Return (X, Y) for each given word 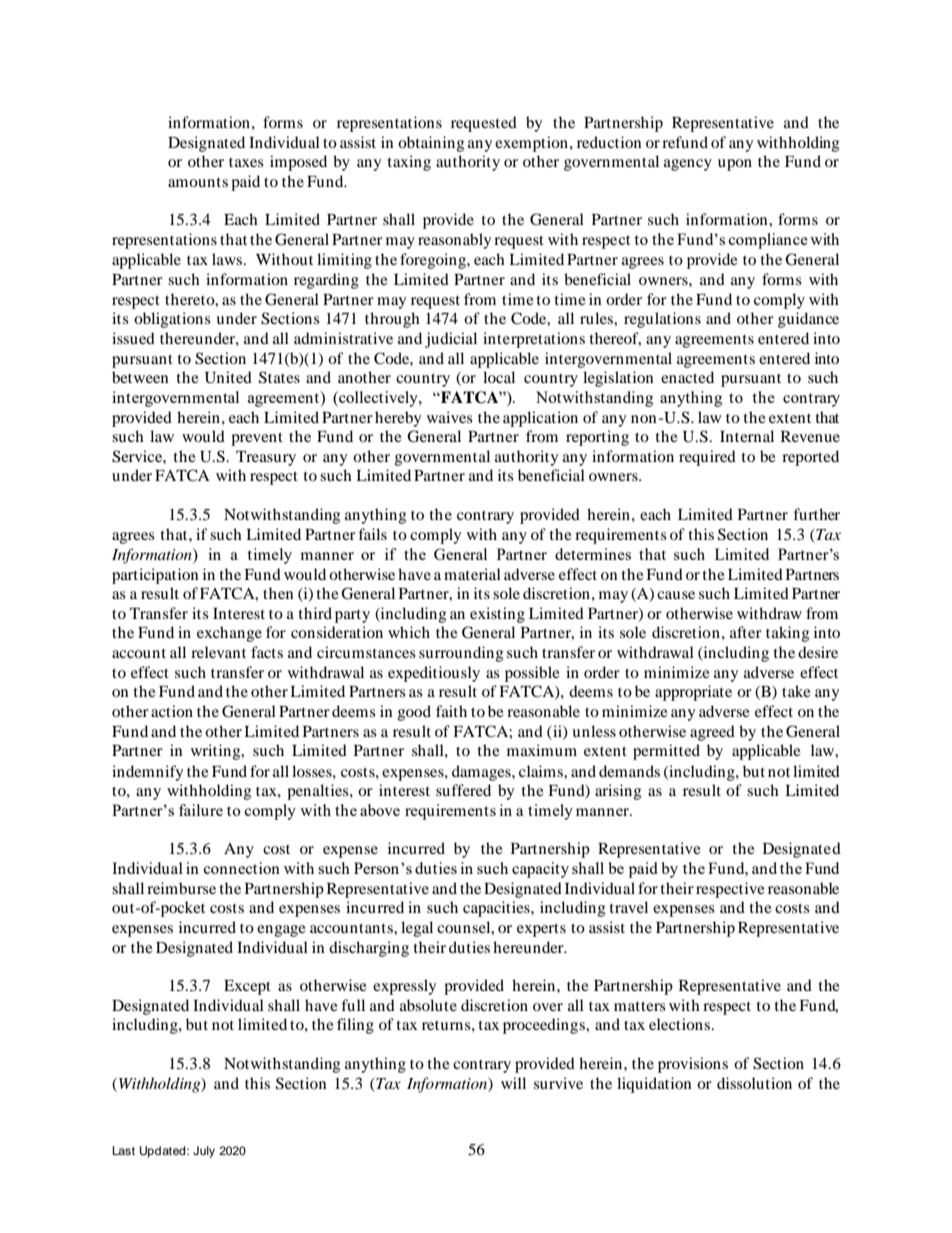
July (204, 1152)
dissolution (754, 1083)
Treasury (266, 458)
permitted (666, 752)
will (513, 1083)
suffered (463, 790)
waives (450, 417)
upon (735, 165)
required (707, 458)
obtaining (431, 144)
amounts (198, 182)
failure (201, 810)
